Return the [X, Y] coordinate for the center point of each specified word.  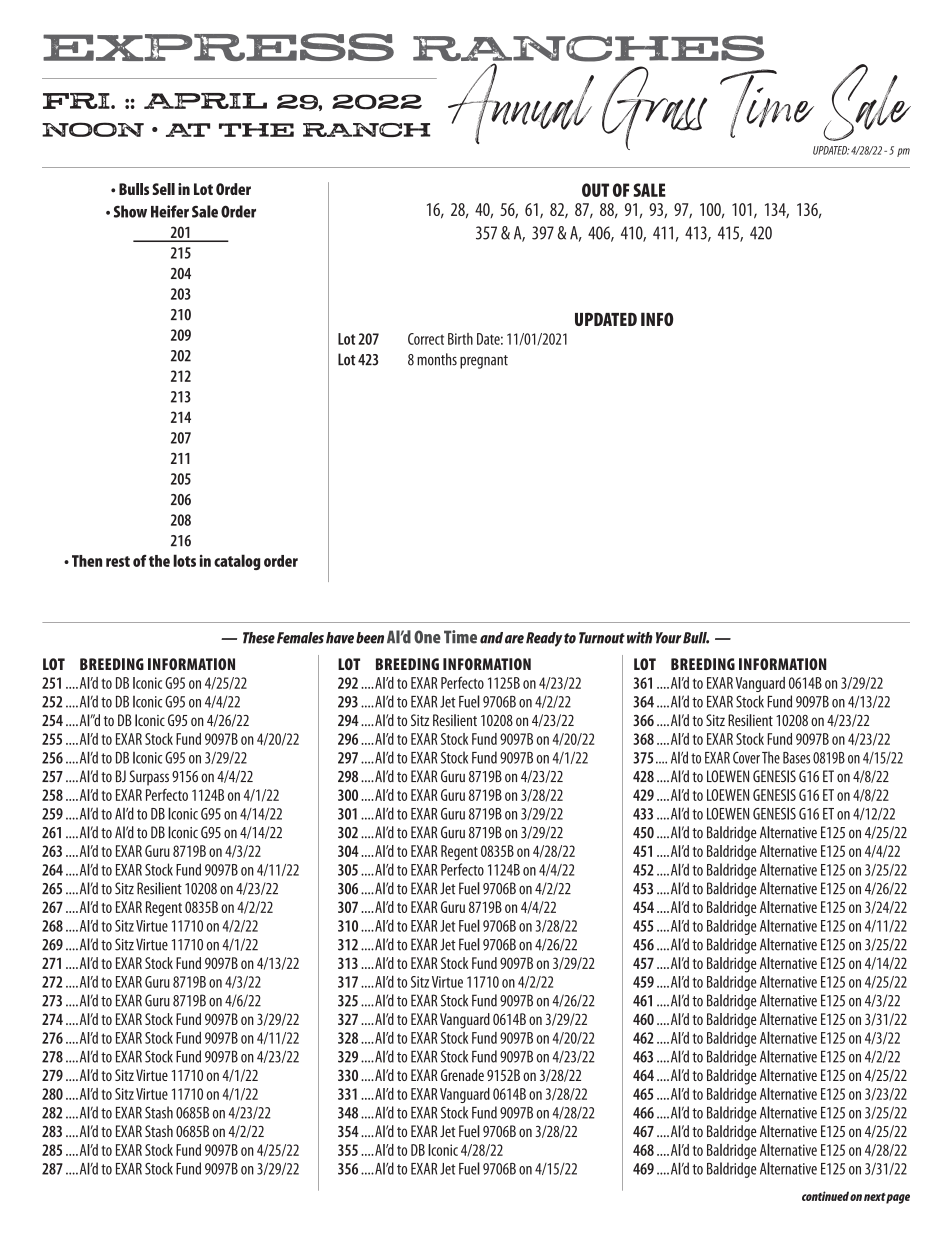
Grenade [462, 1075]
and [491, 638]
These [259, 638]
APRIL [205, 101]
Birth [460, 339]
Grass [654, 108]
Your [669, 638]
